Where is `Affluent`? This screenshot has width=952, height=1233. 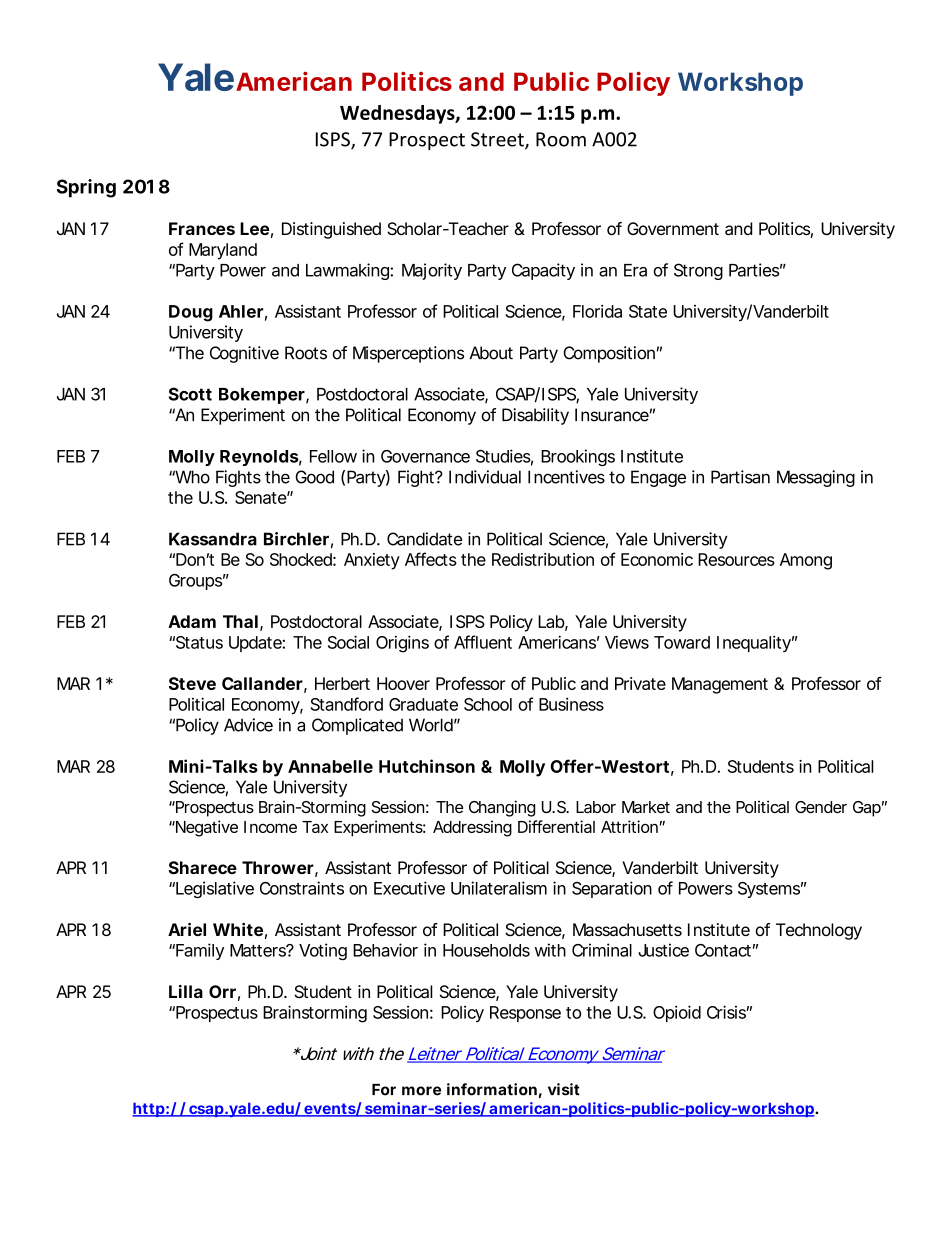
Affluent is located at coordinates (483, 642).
